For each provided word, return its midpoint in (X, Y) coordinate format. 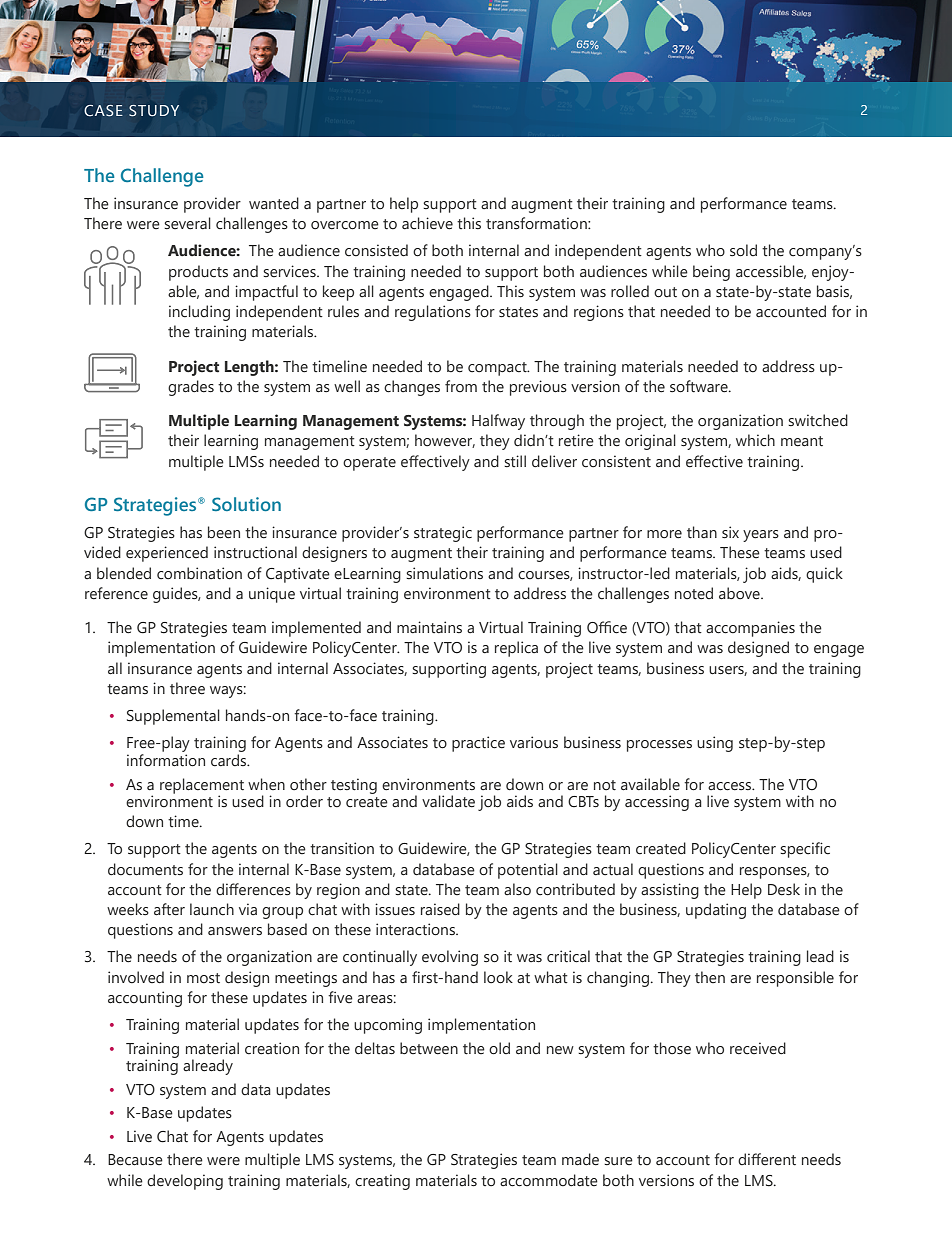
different (767, 1159)
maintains (429, 627)
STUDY (154, 111)
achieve (427, 223)
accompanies (750, 629)
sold (743, 250)
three (187, 688)
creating (382, 1182)
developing (185, 1182)
